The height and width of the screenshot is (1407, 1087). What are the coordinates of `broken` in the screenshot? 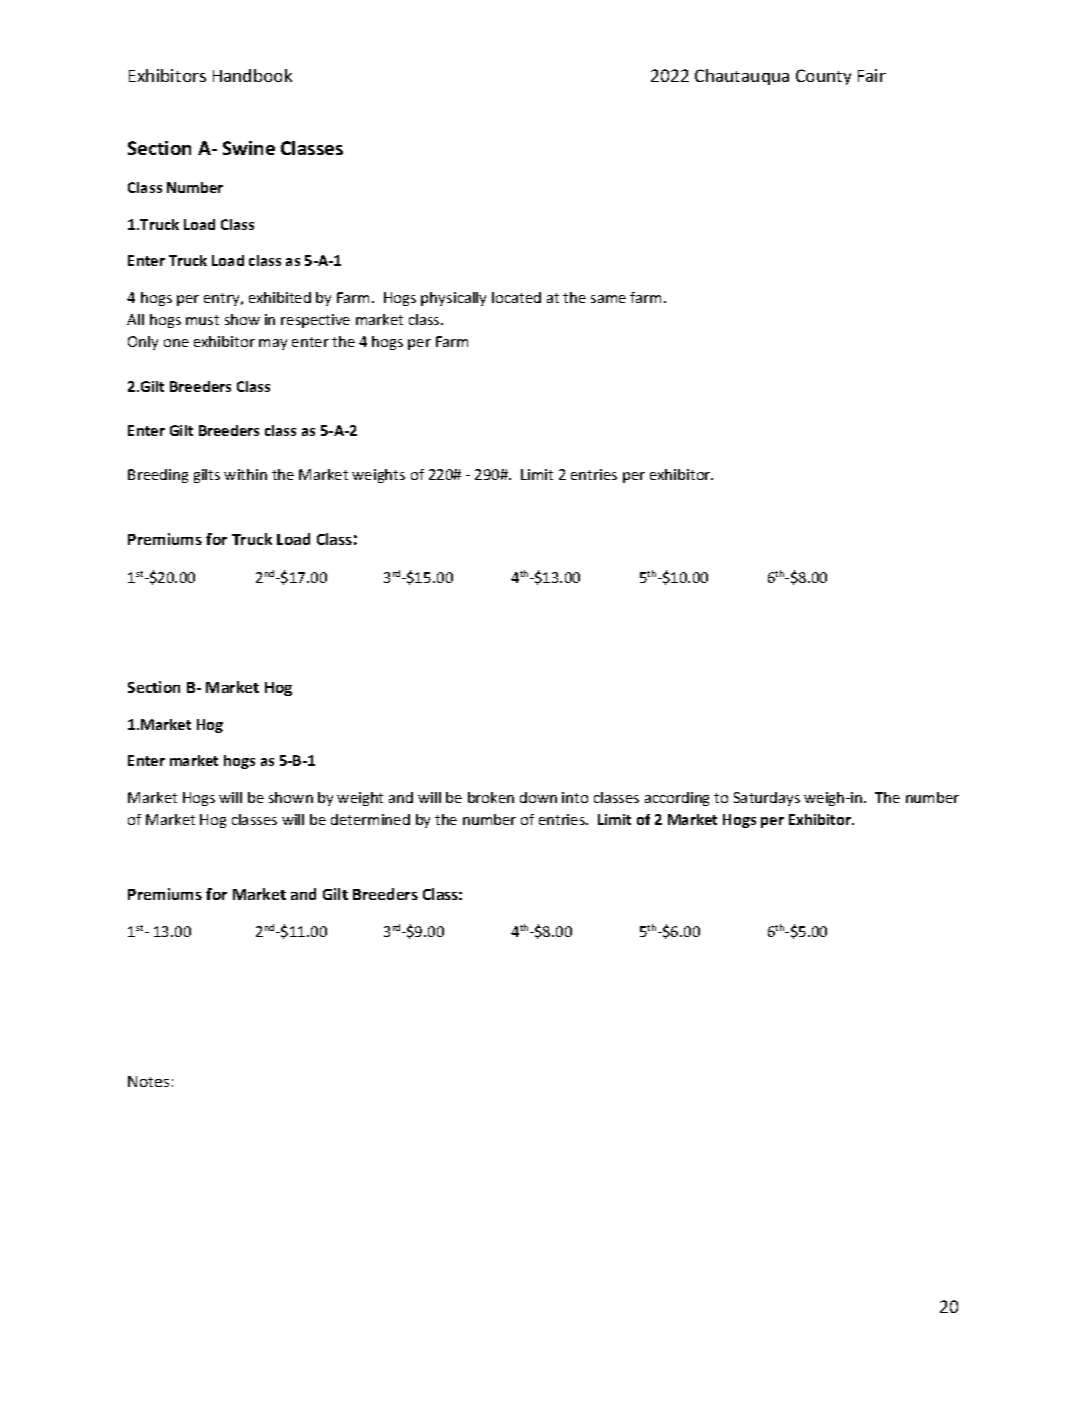 It's located at (491, 797).
